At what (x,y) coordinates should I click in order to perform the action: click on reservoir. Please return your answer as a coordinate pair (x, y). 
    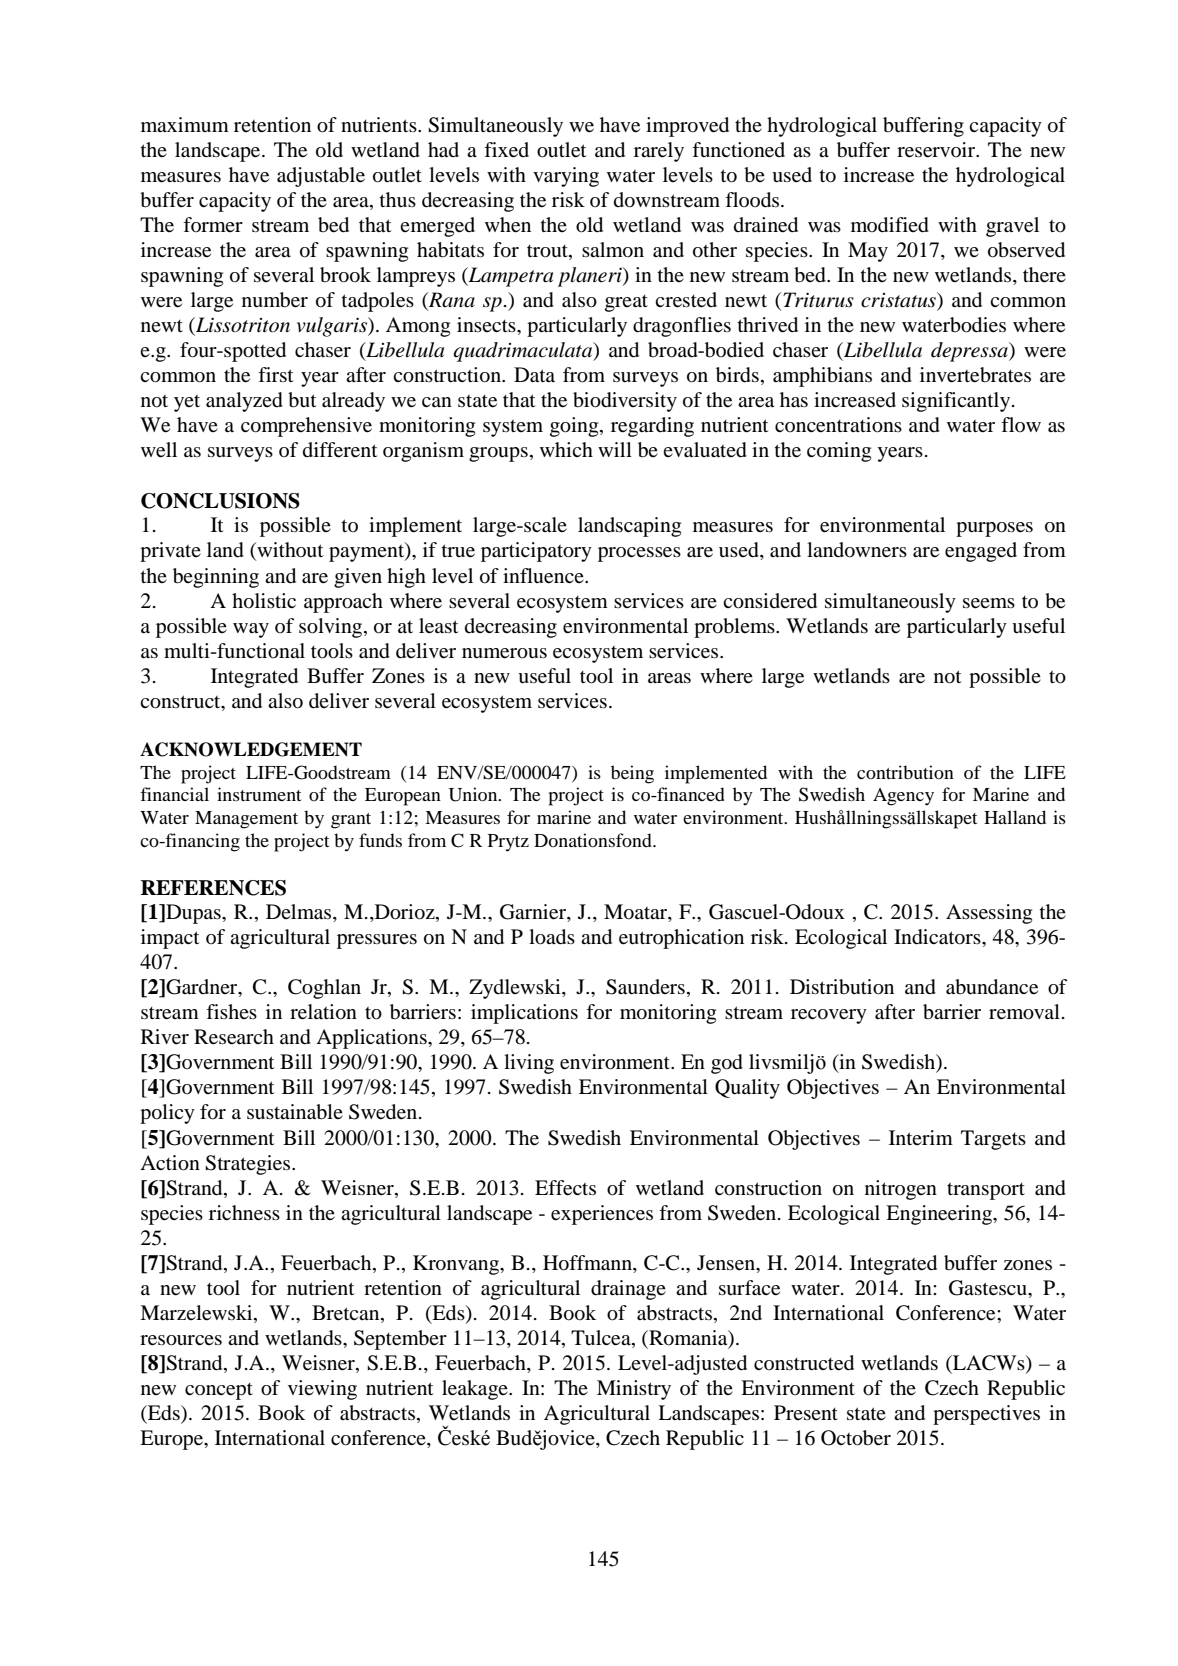
    Looking at the image, I should click on (937, 150).
